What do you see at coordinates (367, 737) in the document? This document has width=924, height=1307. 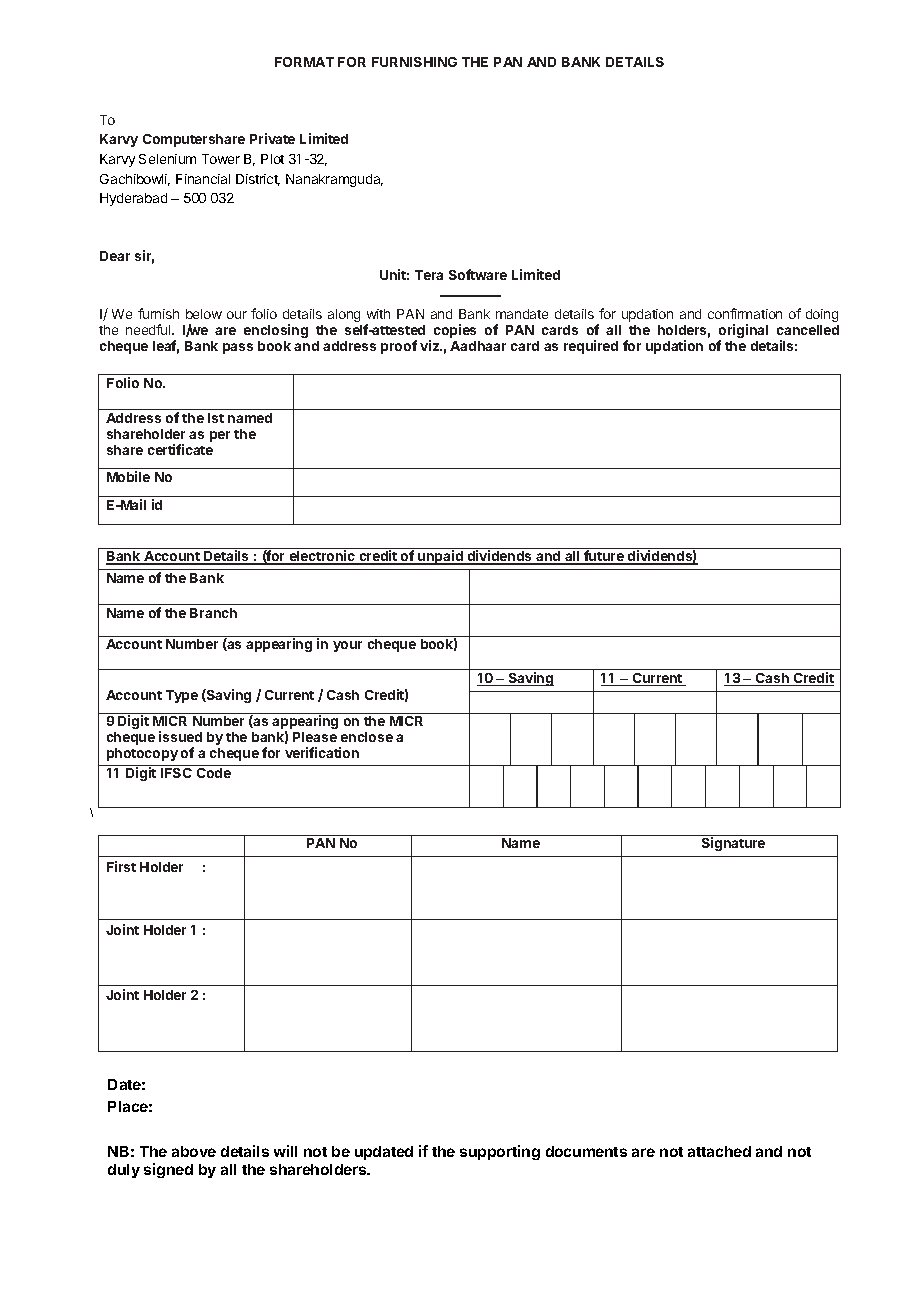 I see `enclose` at bounding box center [367, 737].
